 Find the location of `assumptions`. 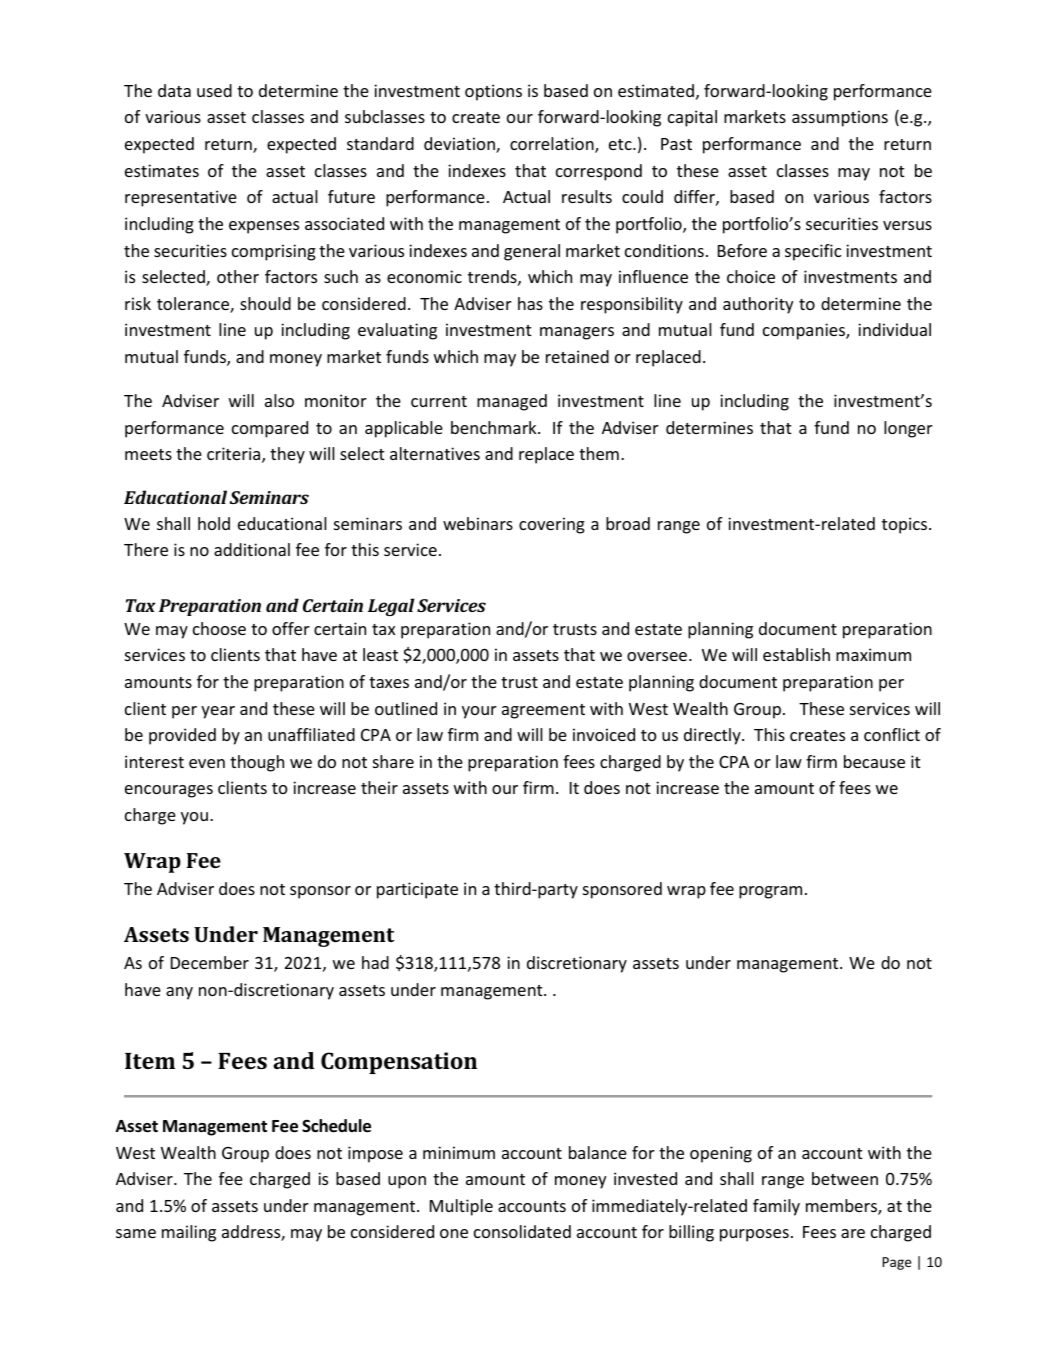

assumptions is located at coordinates (840, 118).
